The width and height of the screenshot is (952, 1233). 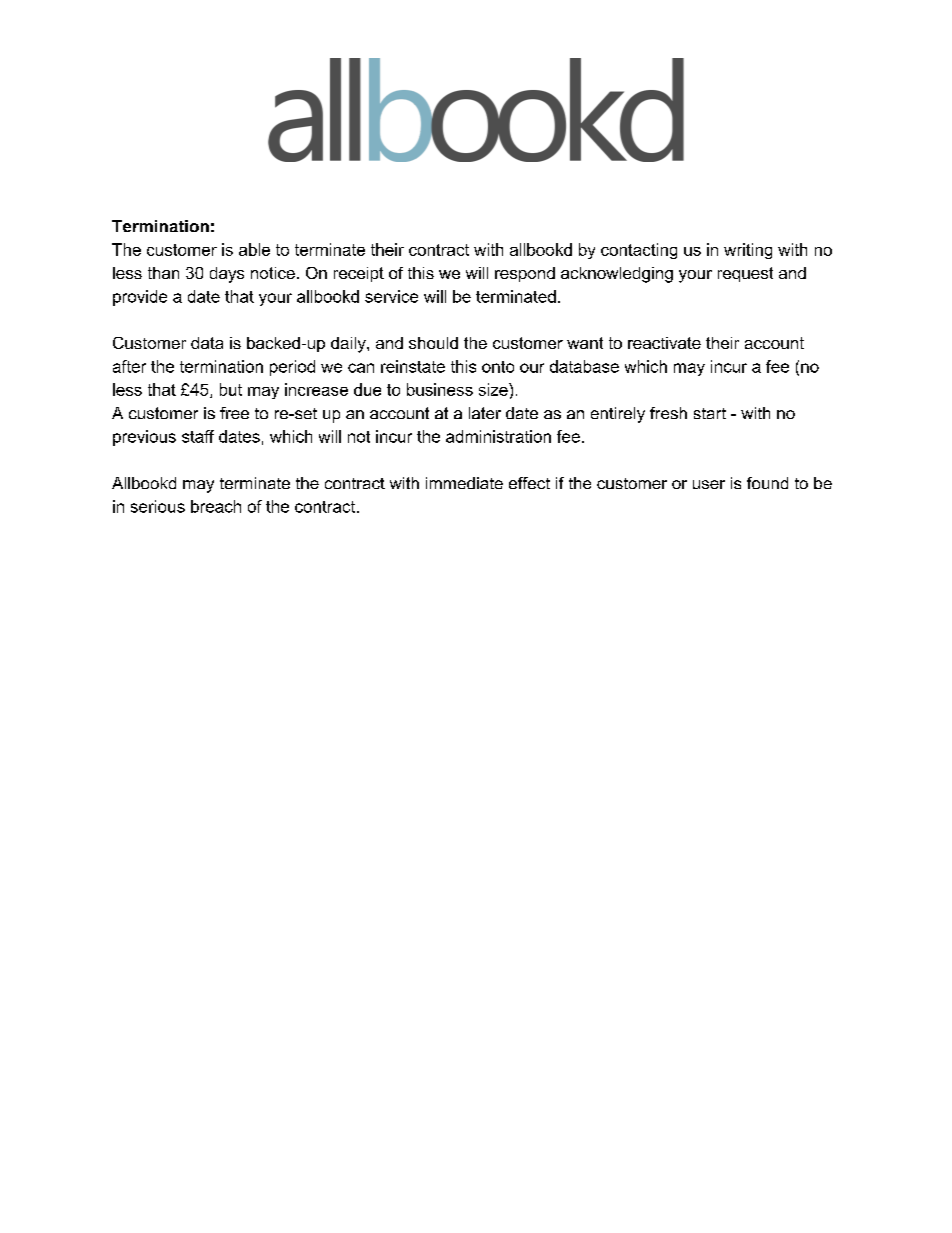 I want to click on immediate, so click(x=464, y=483).
